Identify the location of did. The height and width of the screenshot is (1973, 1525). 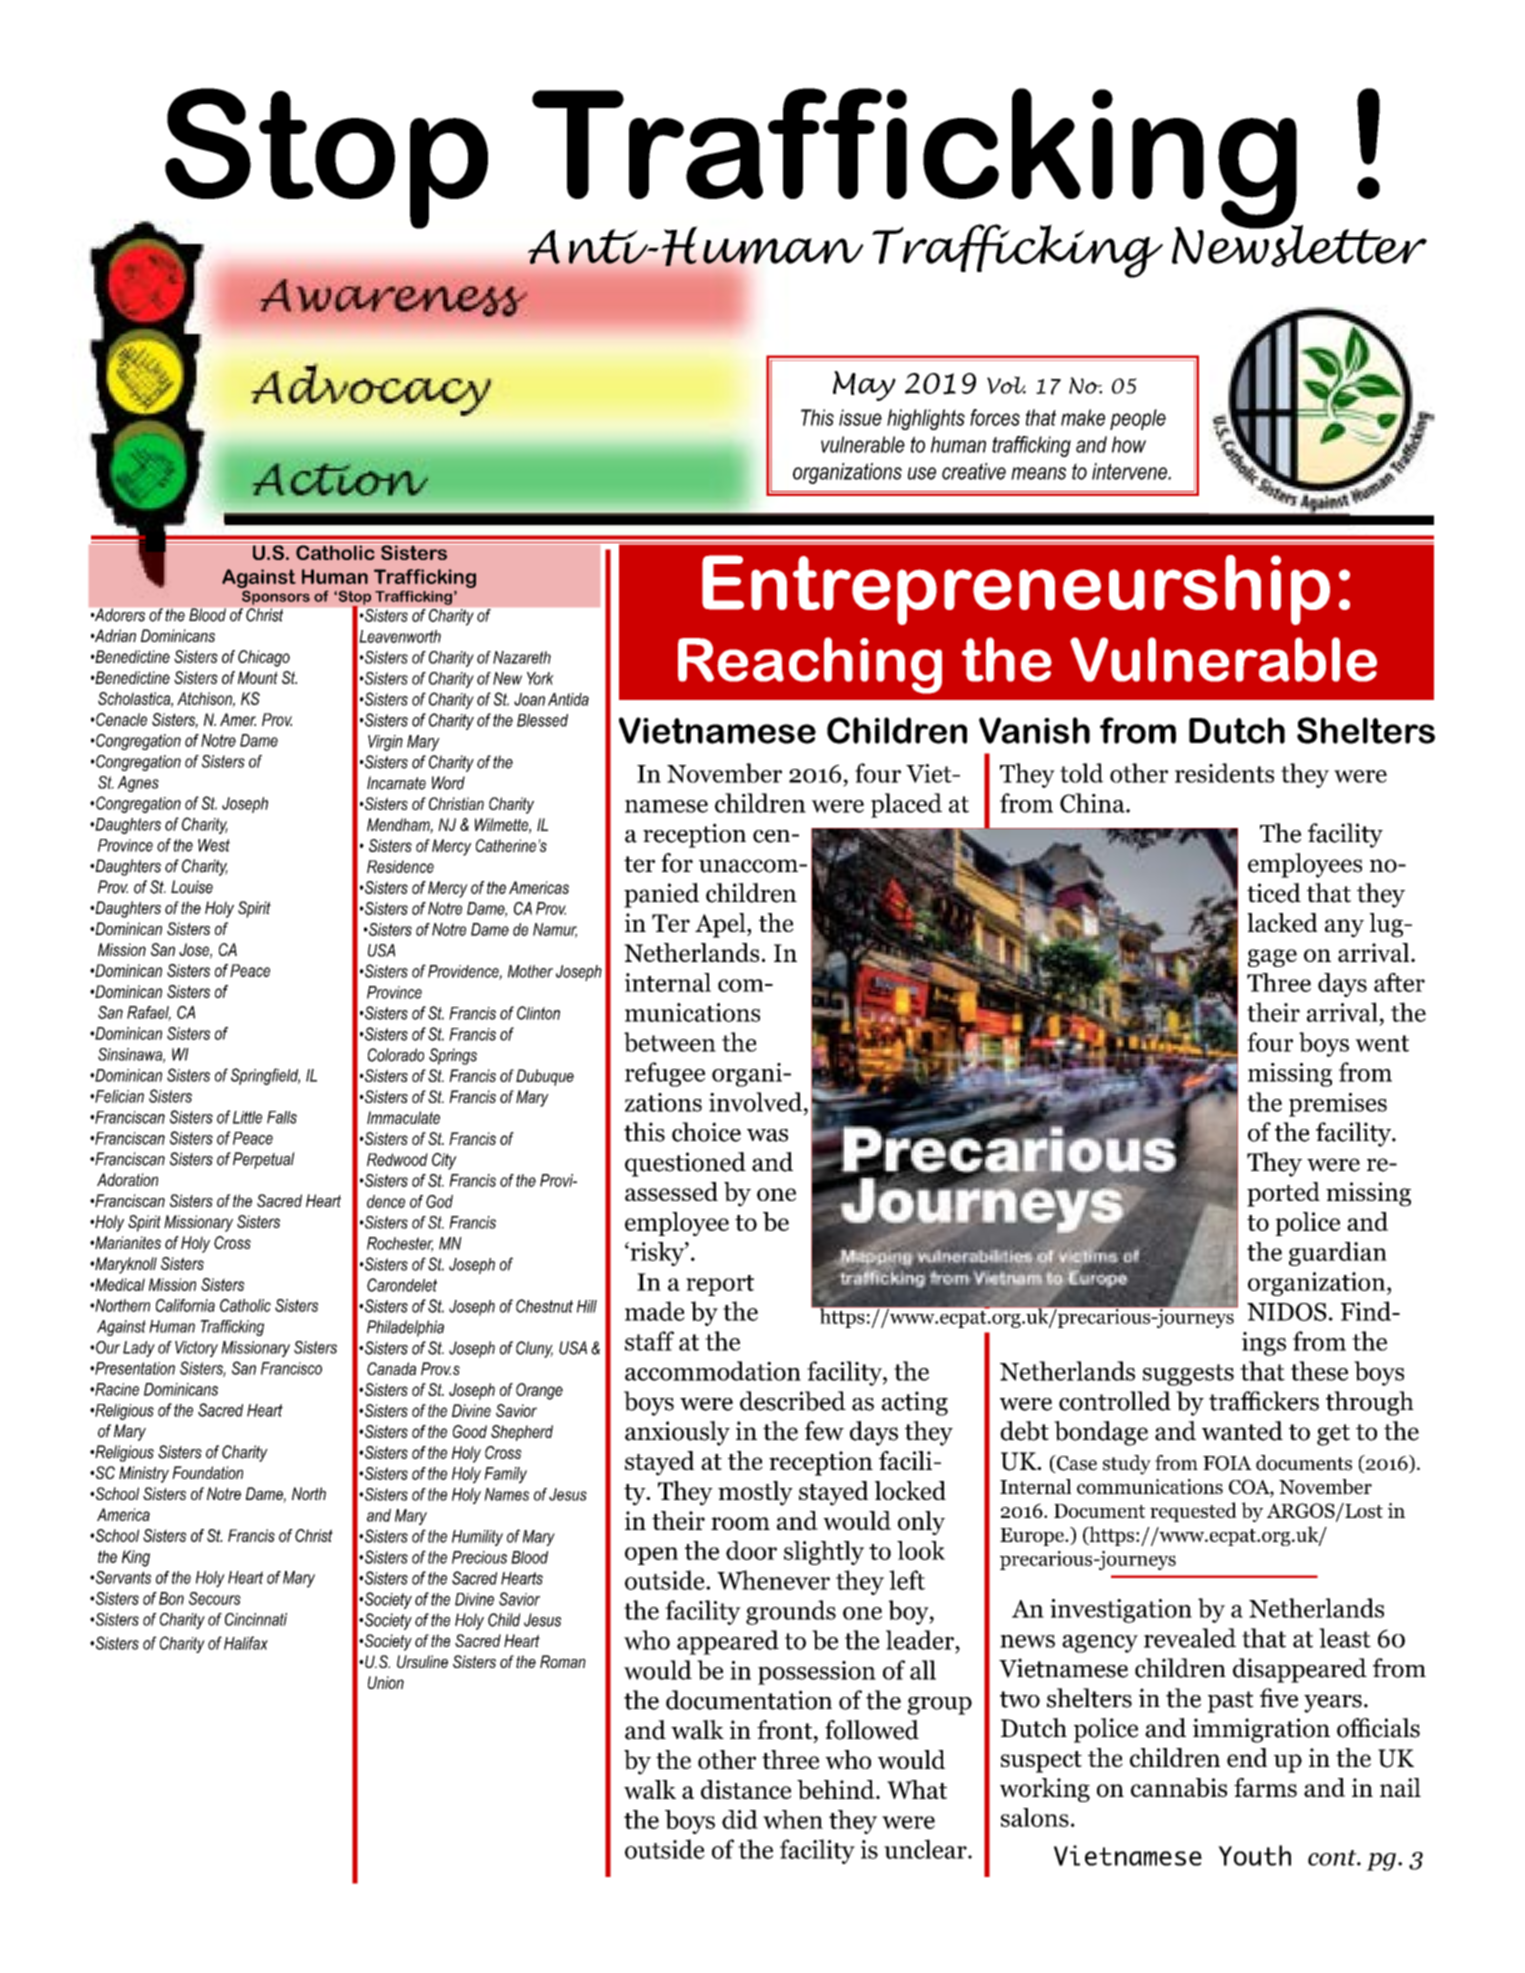
(740, 1819).
